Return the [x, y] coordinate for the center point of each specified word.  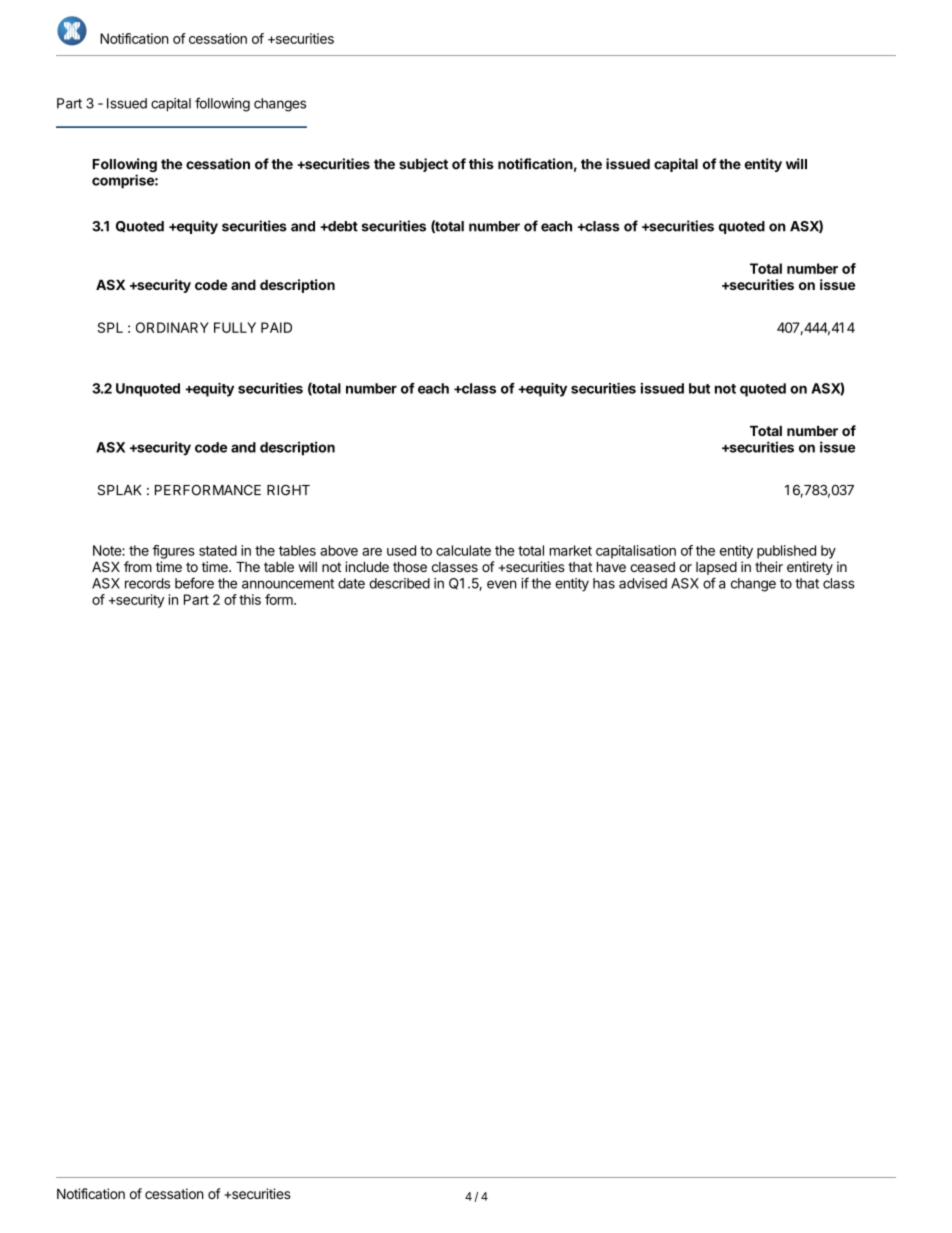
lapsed [716, 568]
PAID [276, 327]
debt [342, 226]
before [194, 583]
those [410, 567]
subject [423, 165]
